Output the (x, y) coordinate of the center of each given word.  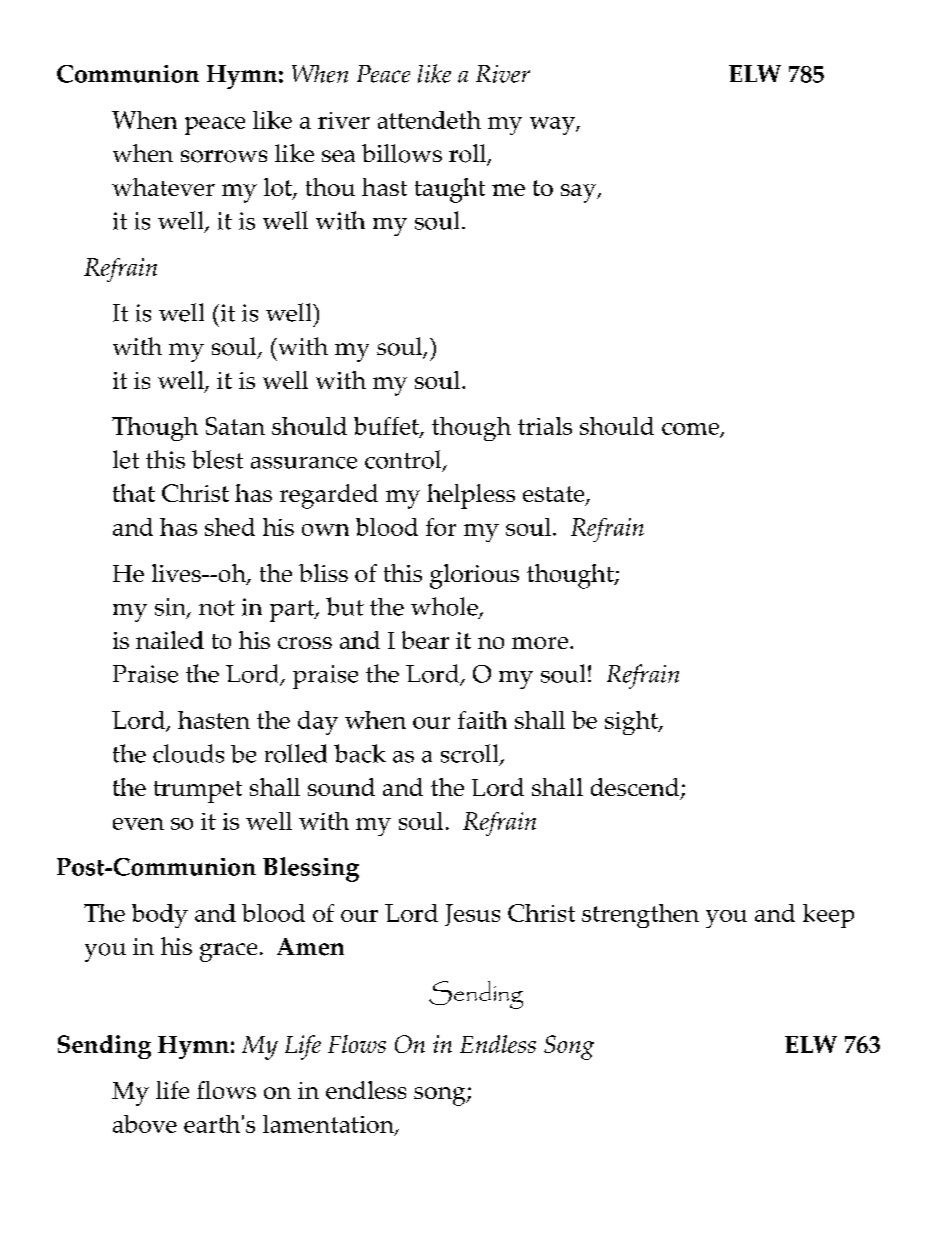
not (217, 608)
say (580, 193)
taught (450, 190)
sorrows (224, 156)
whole (445, 607)
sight (632, 723)
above (145, 1124)
